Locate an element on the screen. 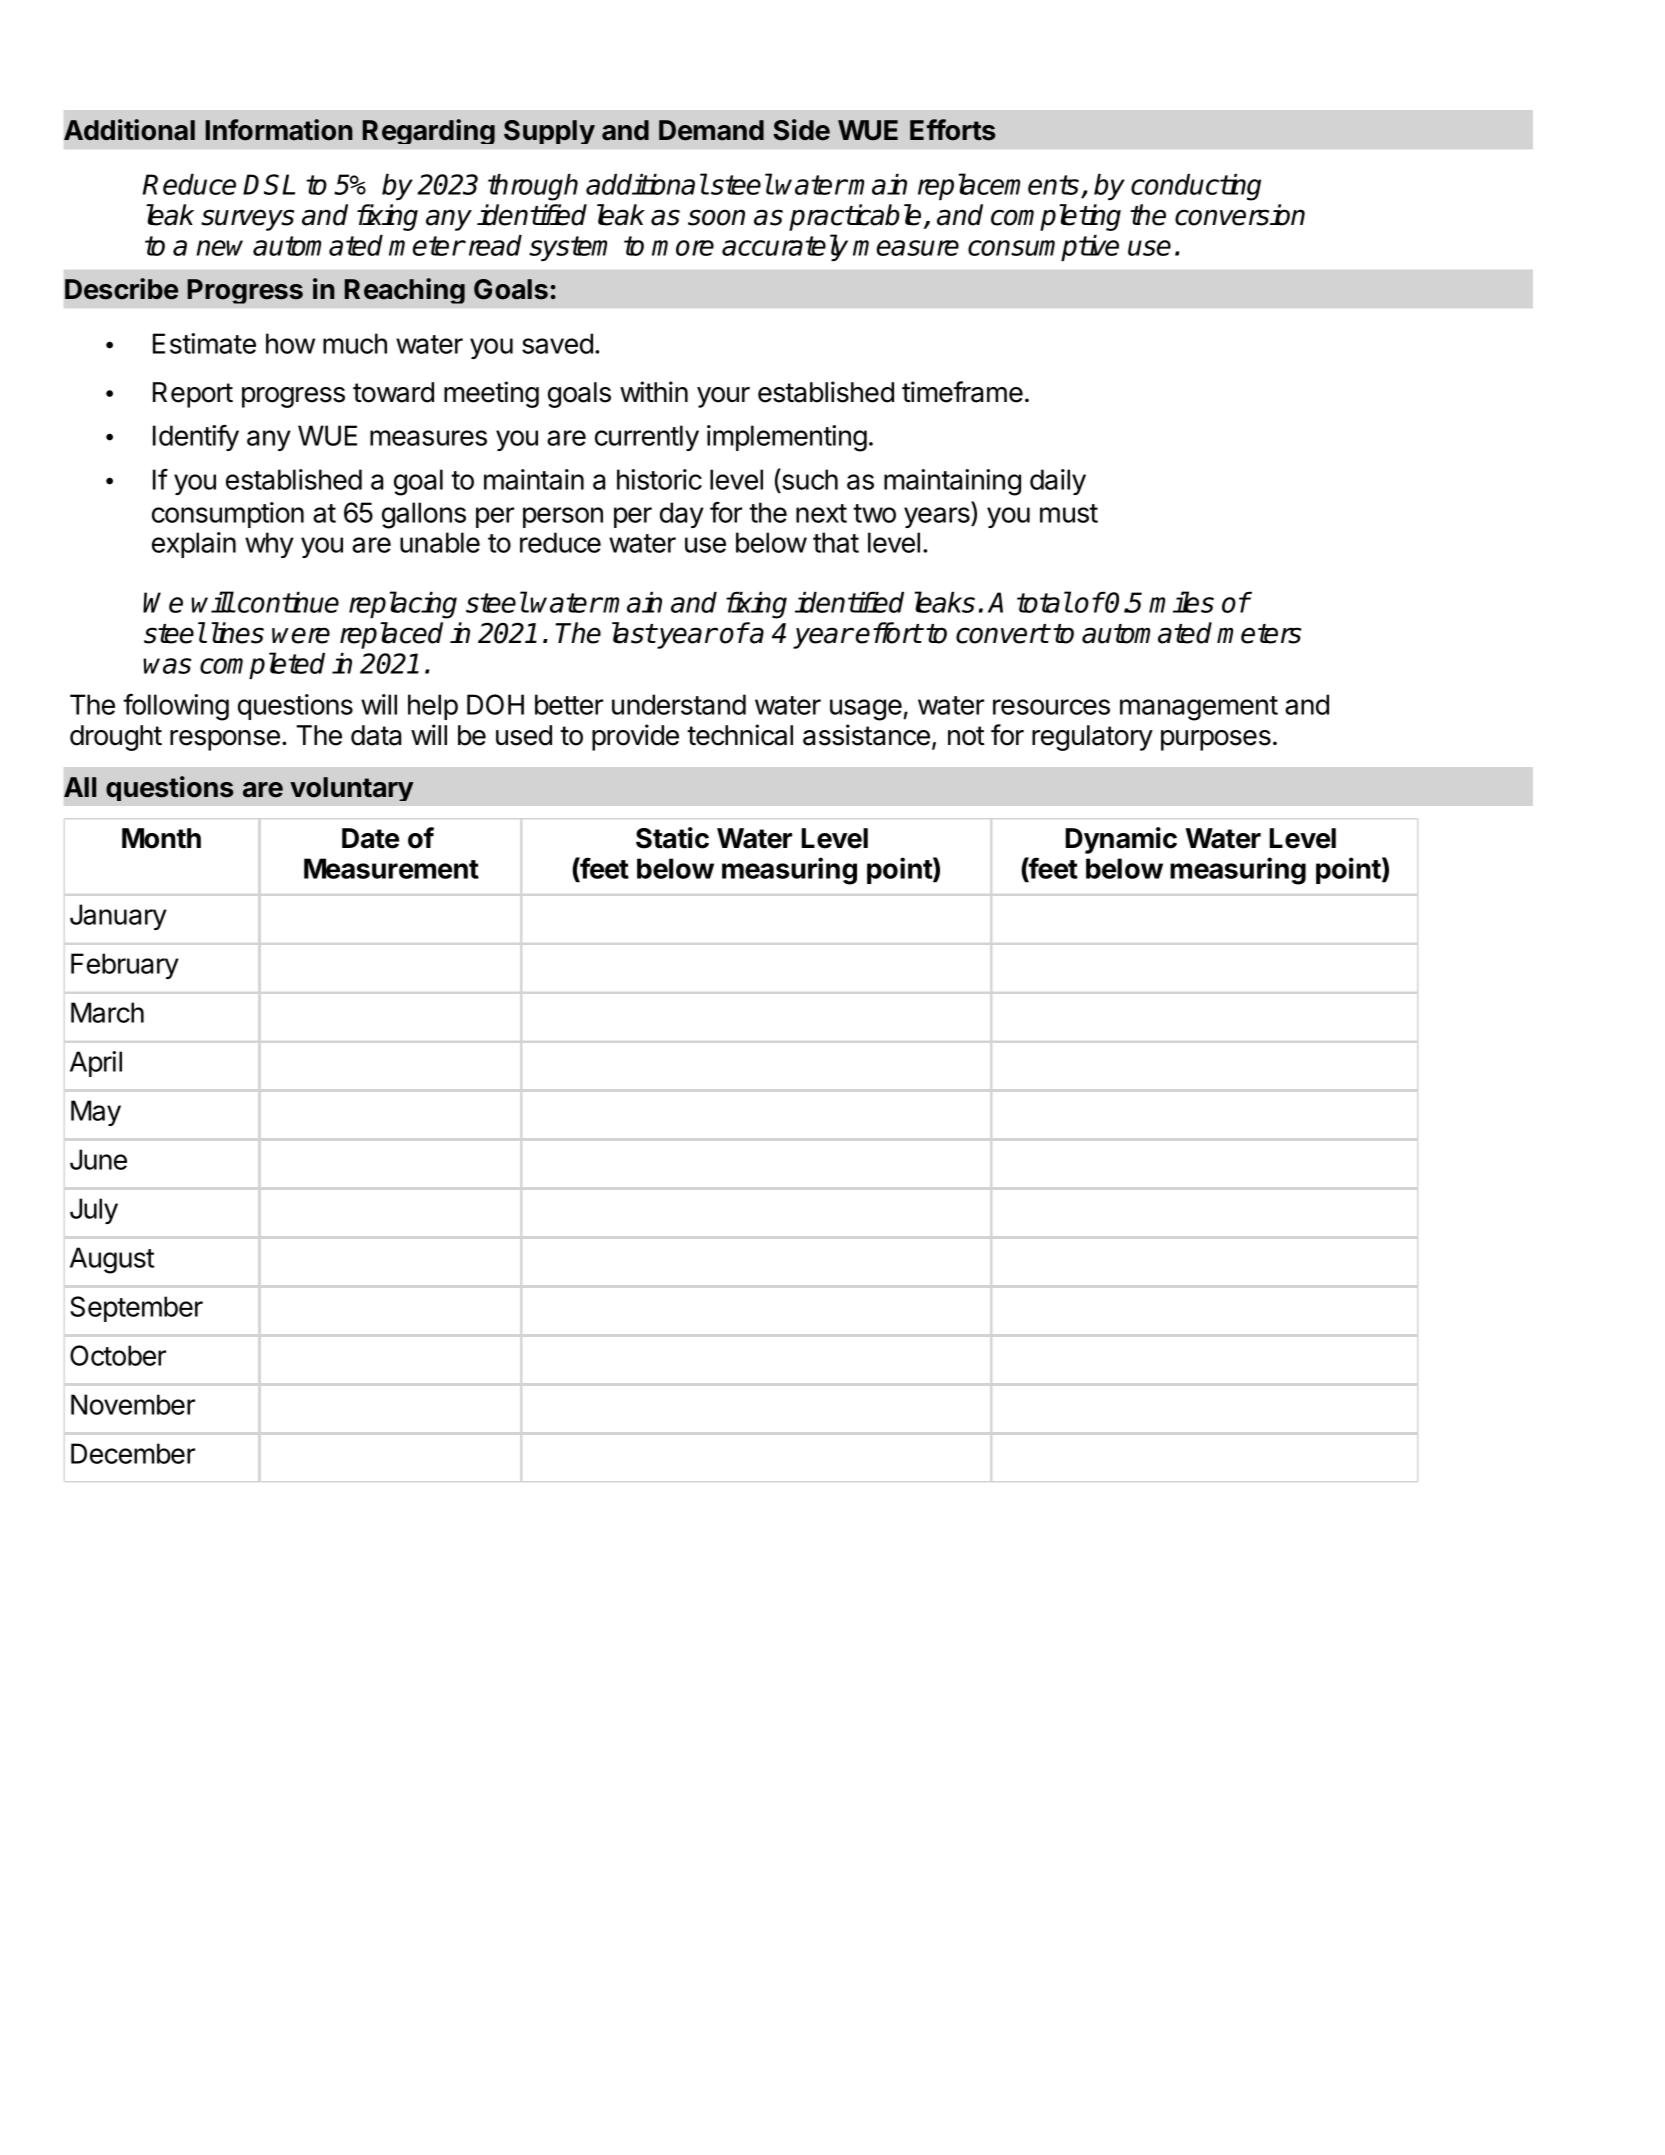 Image resolution: width=1665 pixels, height=2155 pixels. December is located at coordinates (133, 1453).
